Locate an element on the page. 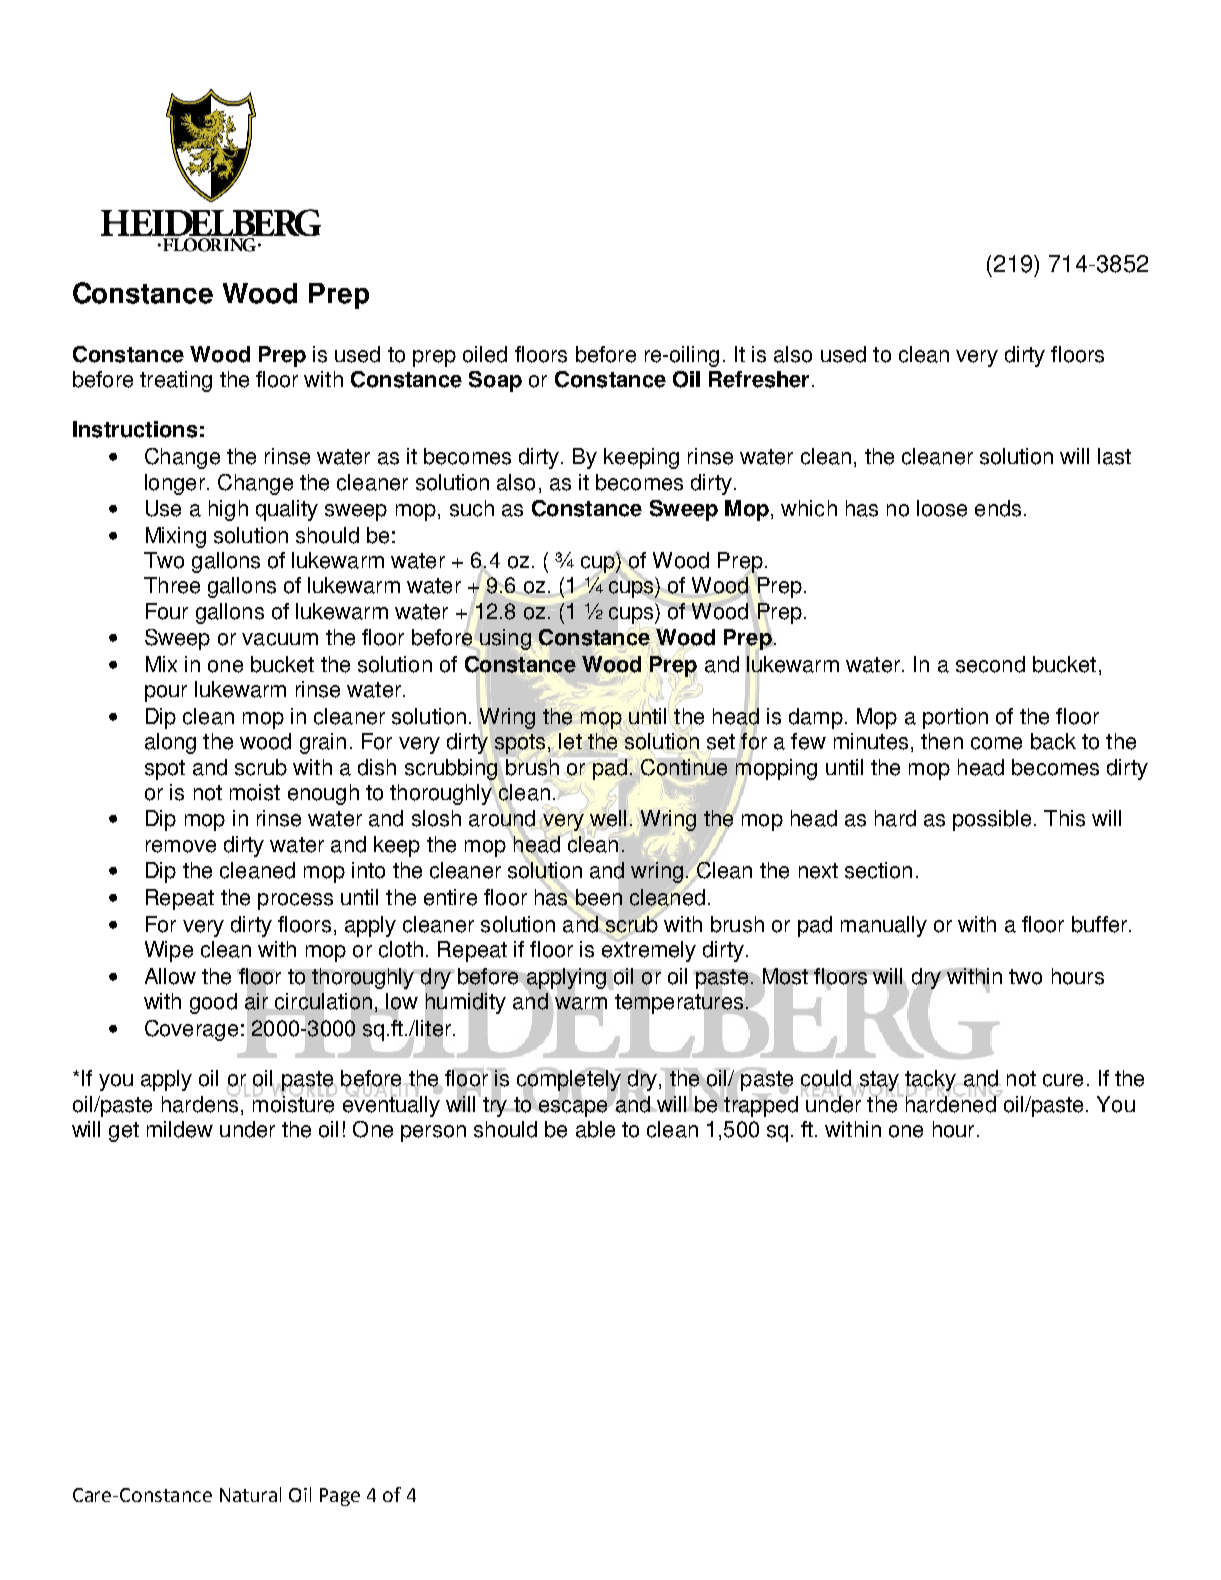  last is located at coordinates (1114, 456).
